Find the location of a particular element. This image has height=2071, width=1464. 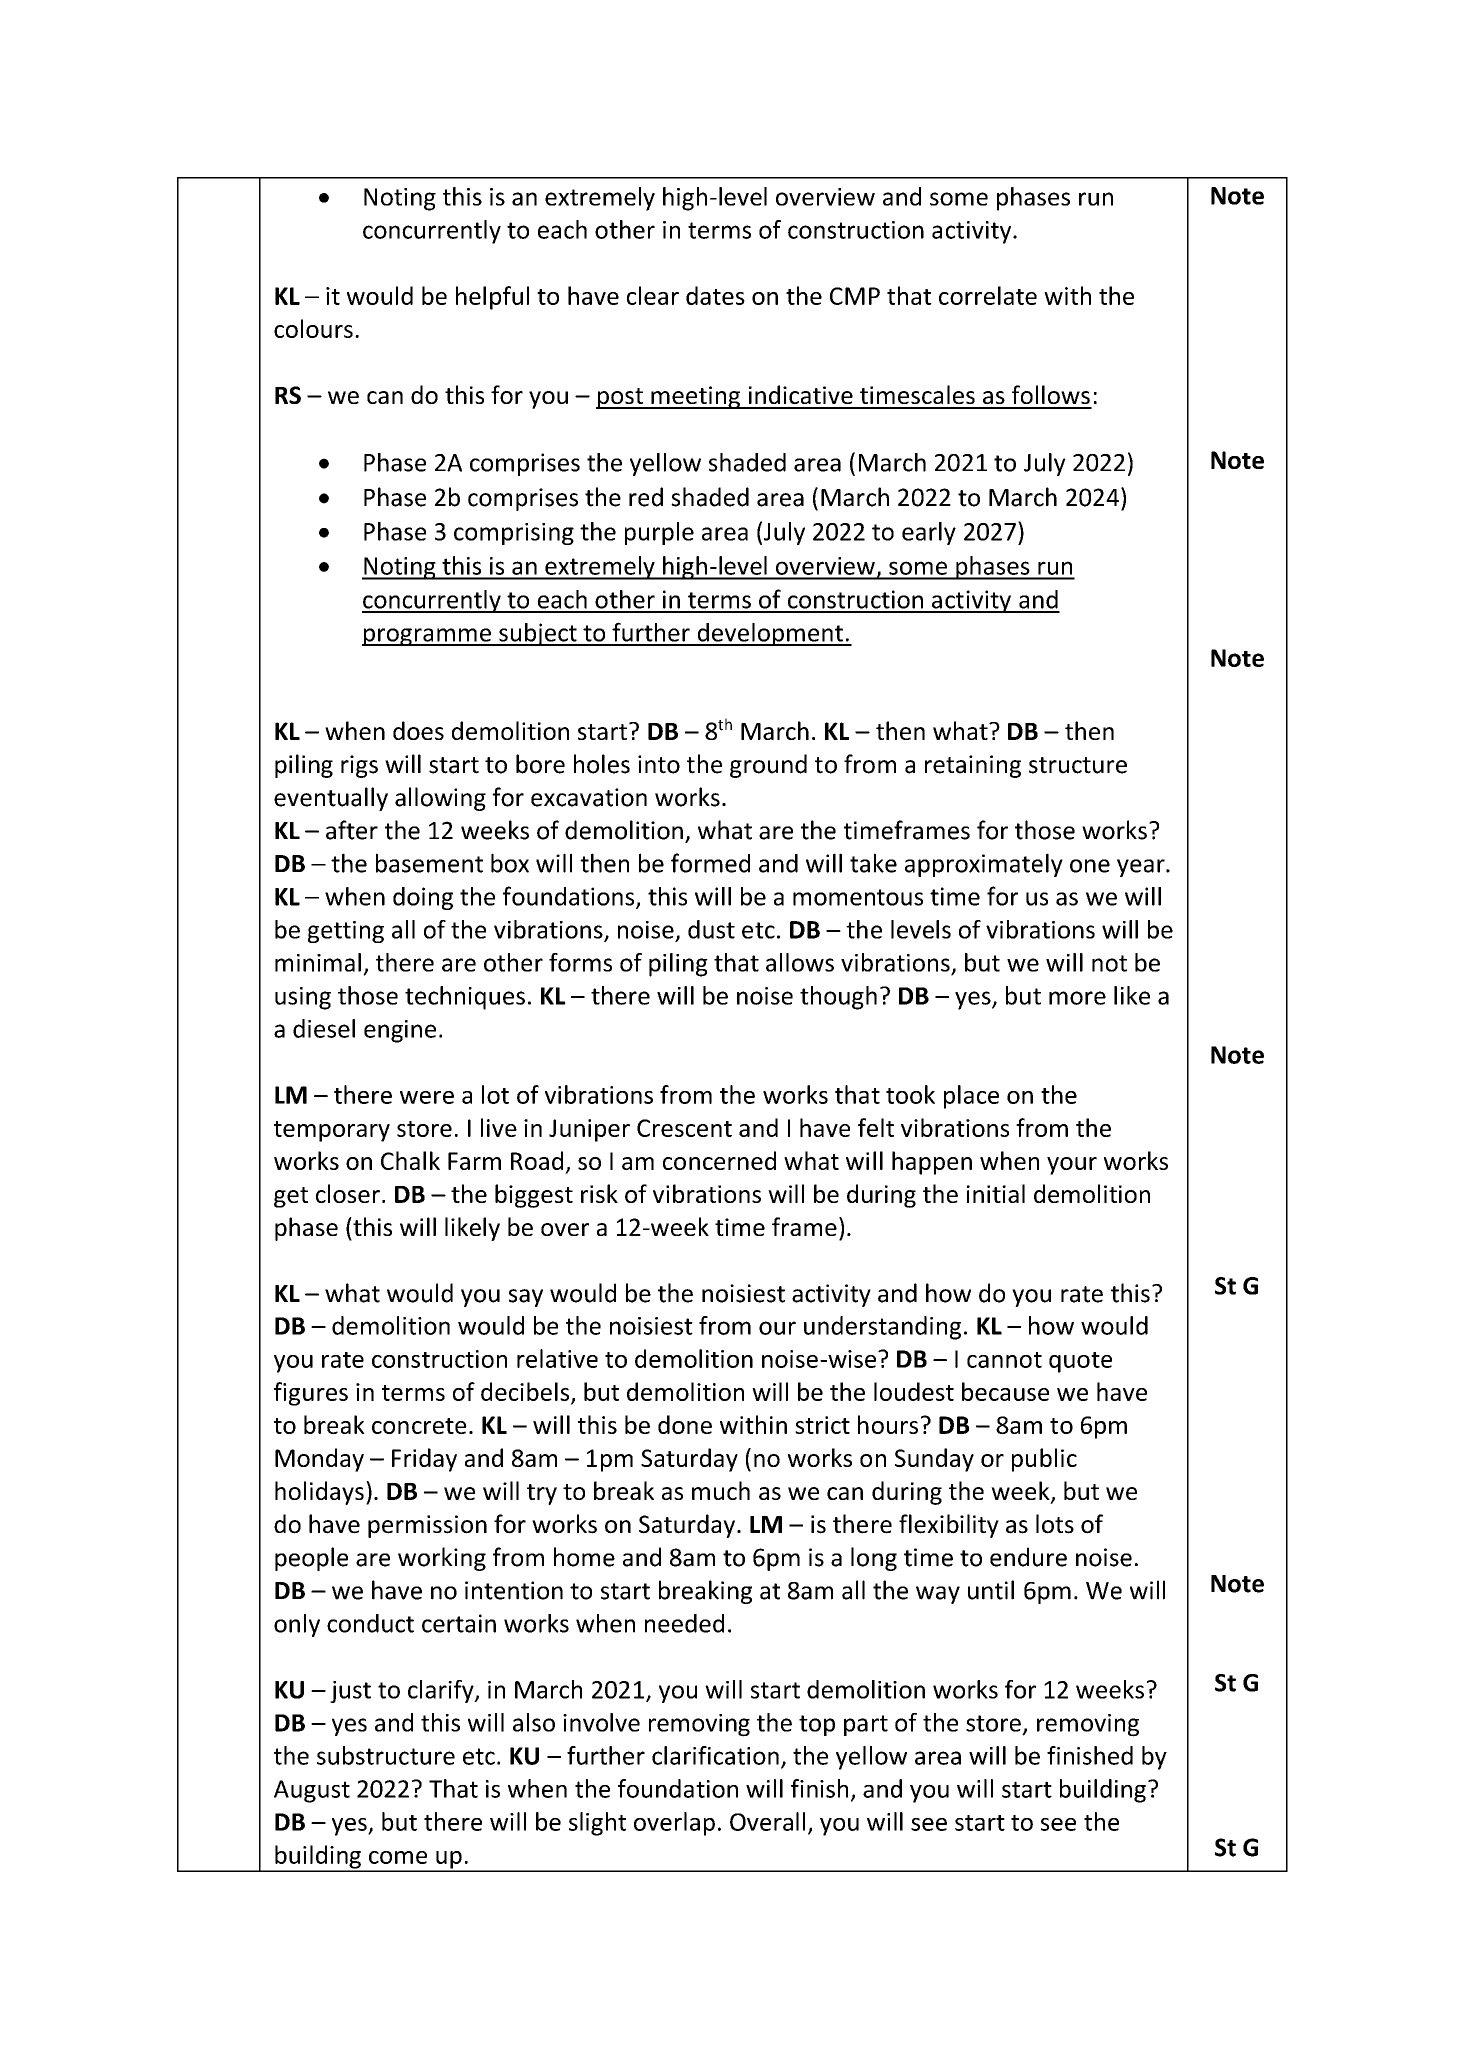

colours is located at coordinates (313, 328).
